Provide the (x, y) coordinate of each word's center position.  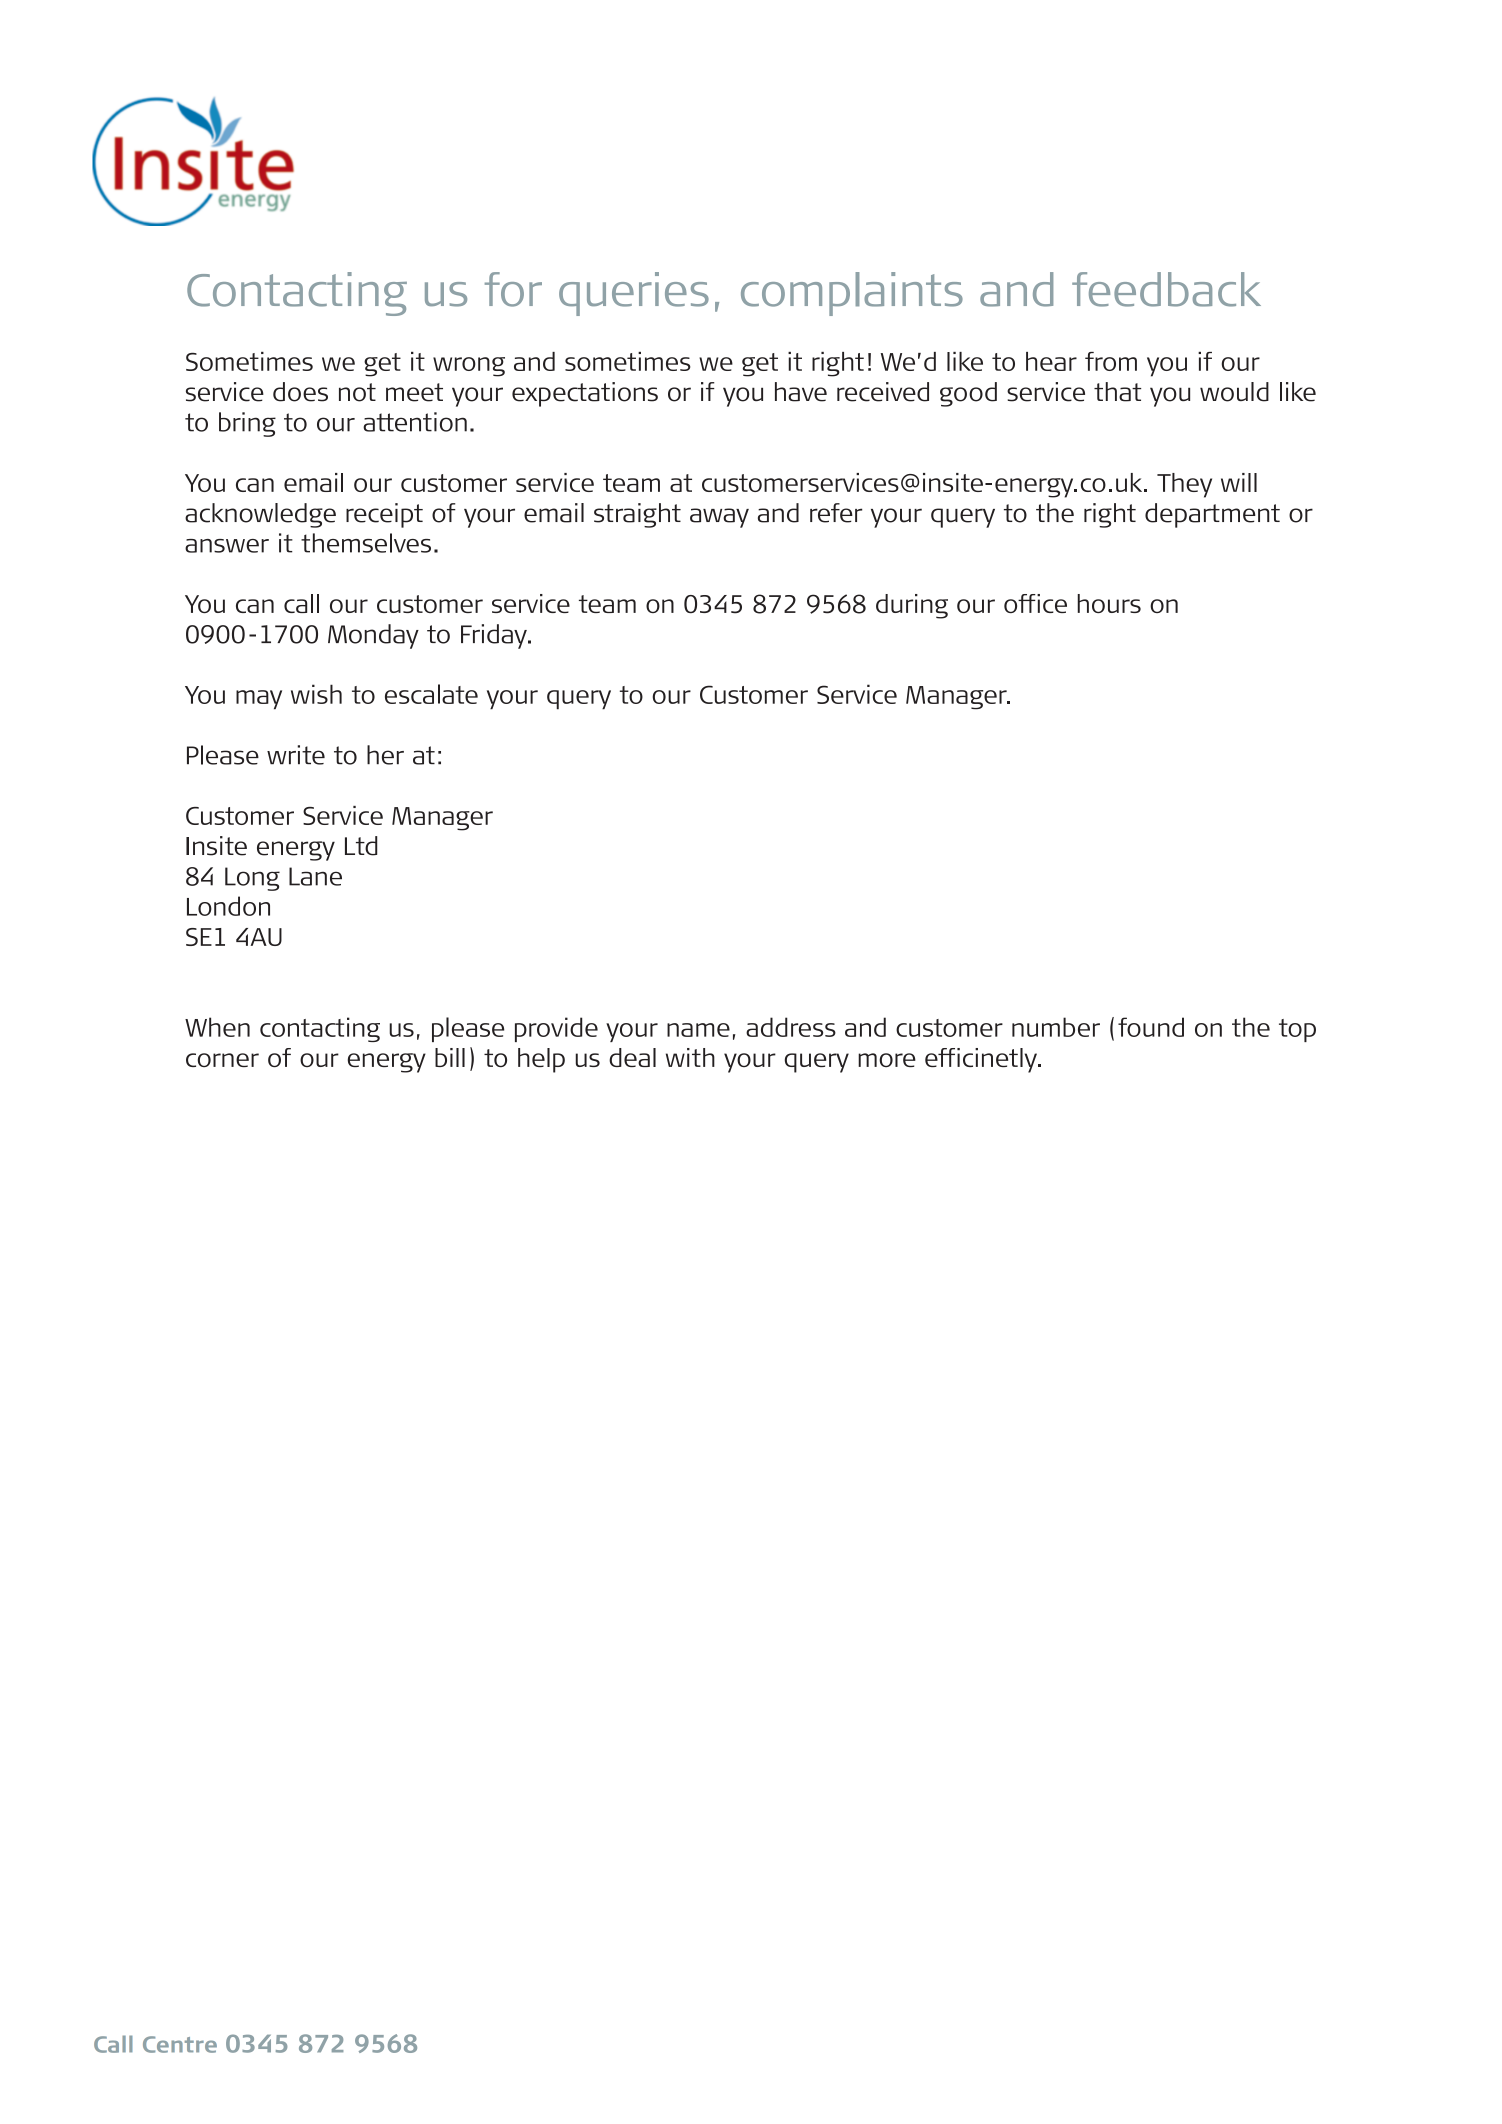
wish (316, 694)
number (1056, 1027)
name (698, 1030)
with (690, 1057)
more (887, 1060)
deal (632, 1057)
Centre (180, 2044)
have (801, 392)
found (1151, 1027)
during (912, 606)
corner (222, 1060)
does (300, 392)
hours (1109, 603)
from (1111, 361)
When (217, 1027)
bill (450, 1057)
